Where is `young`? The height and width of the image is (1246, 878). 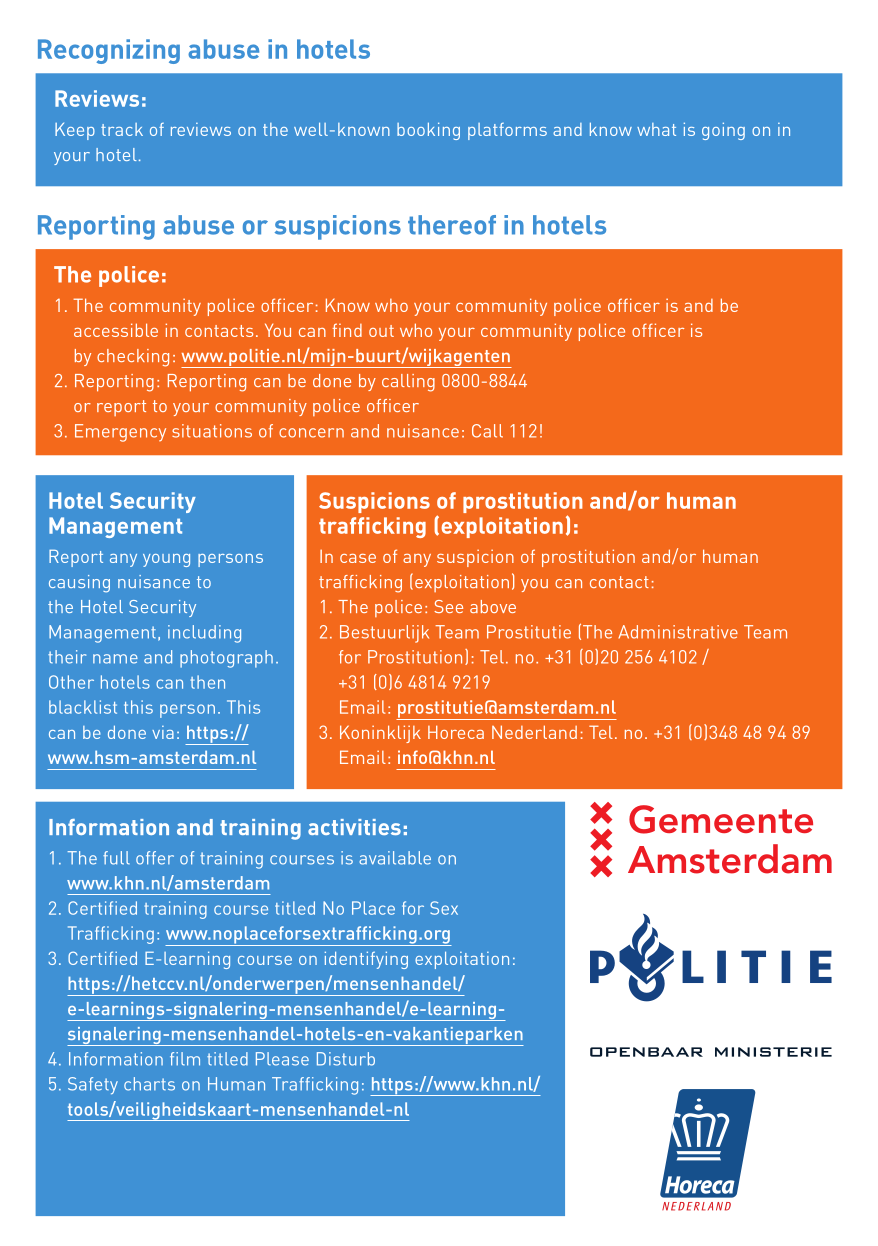
young is located at coordinates (166, 560).
